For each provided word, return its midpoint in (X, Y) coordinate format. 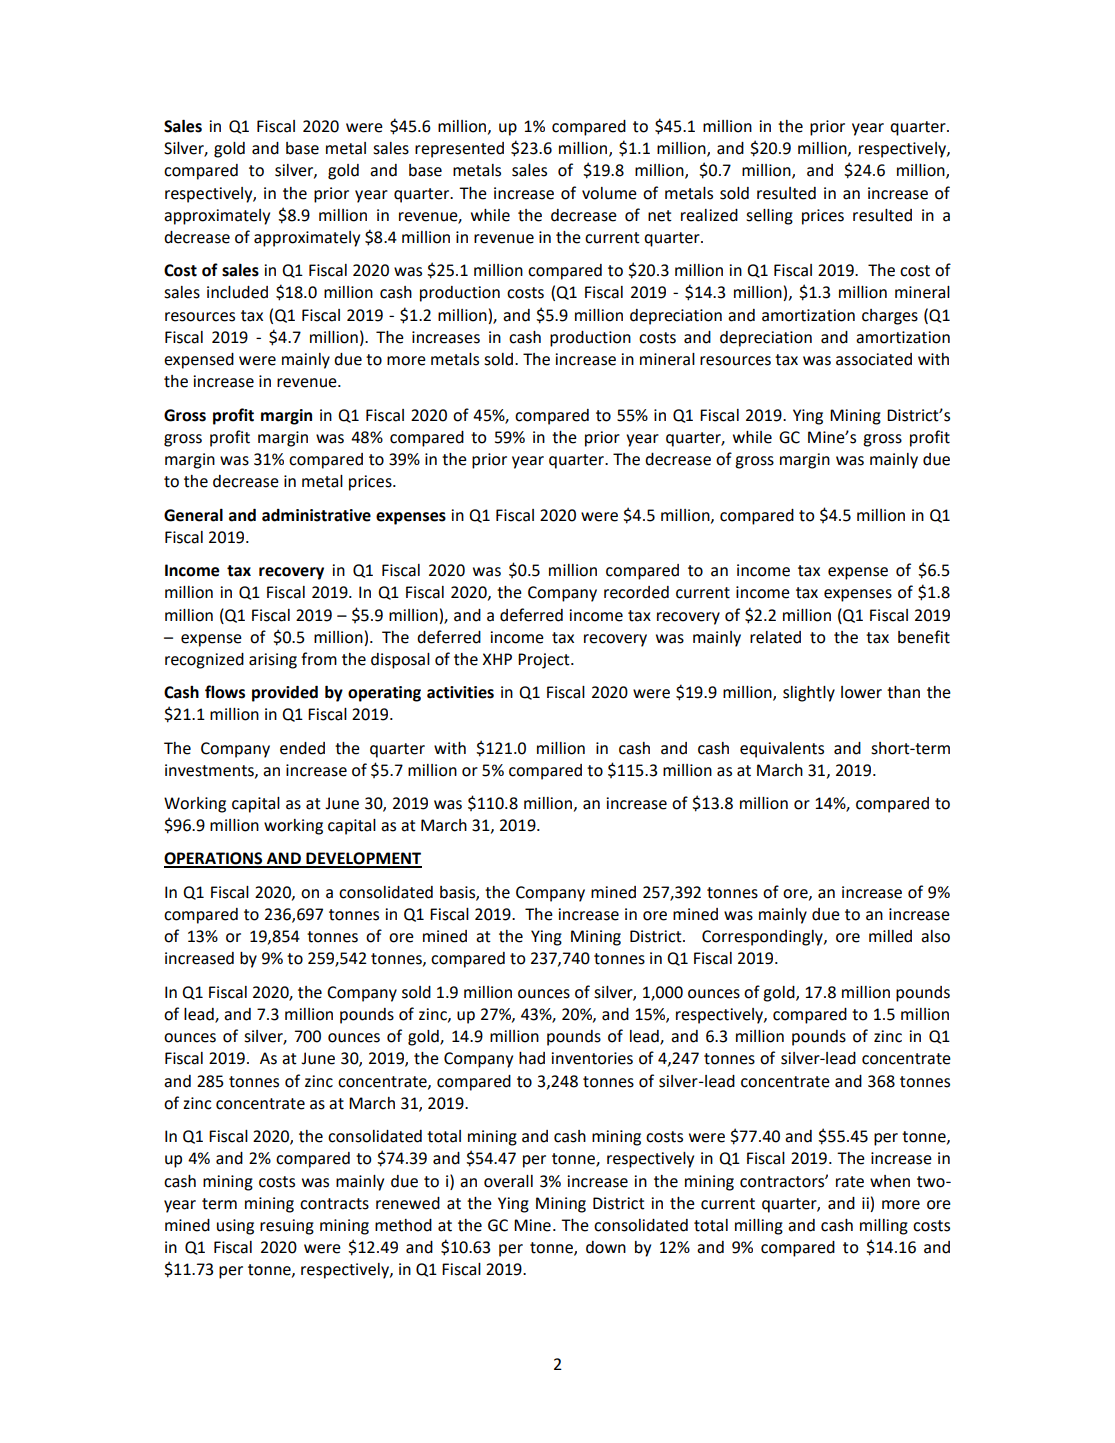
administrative (316, 515)
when (890, 1181)
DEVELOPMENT (363, 859)
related (775, 637)
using (235, 1227)
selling (769, 217)
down (606, 1247)
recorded (636, 592)
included (237, 292)
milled (890, 936)
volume (609, 193)
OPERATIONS (214, 859)
